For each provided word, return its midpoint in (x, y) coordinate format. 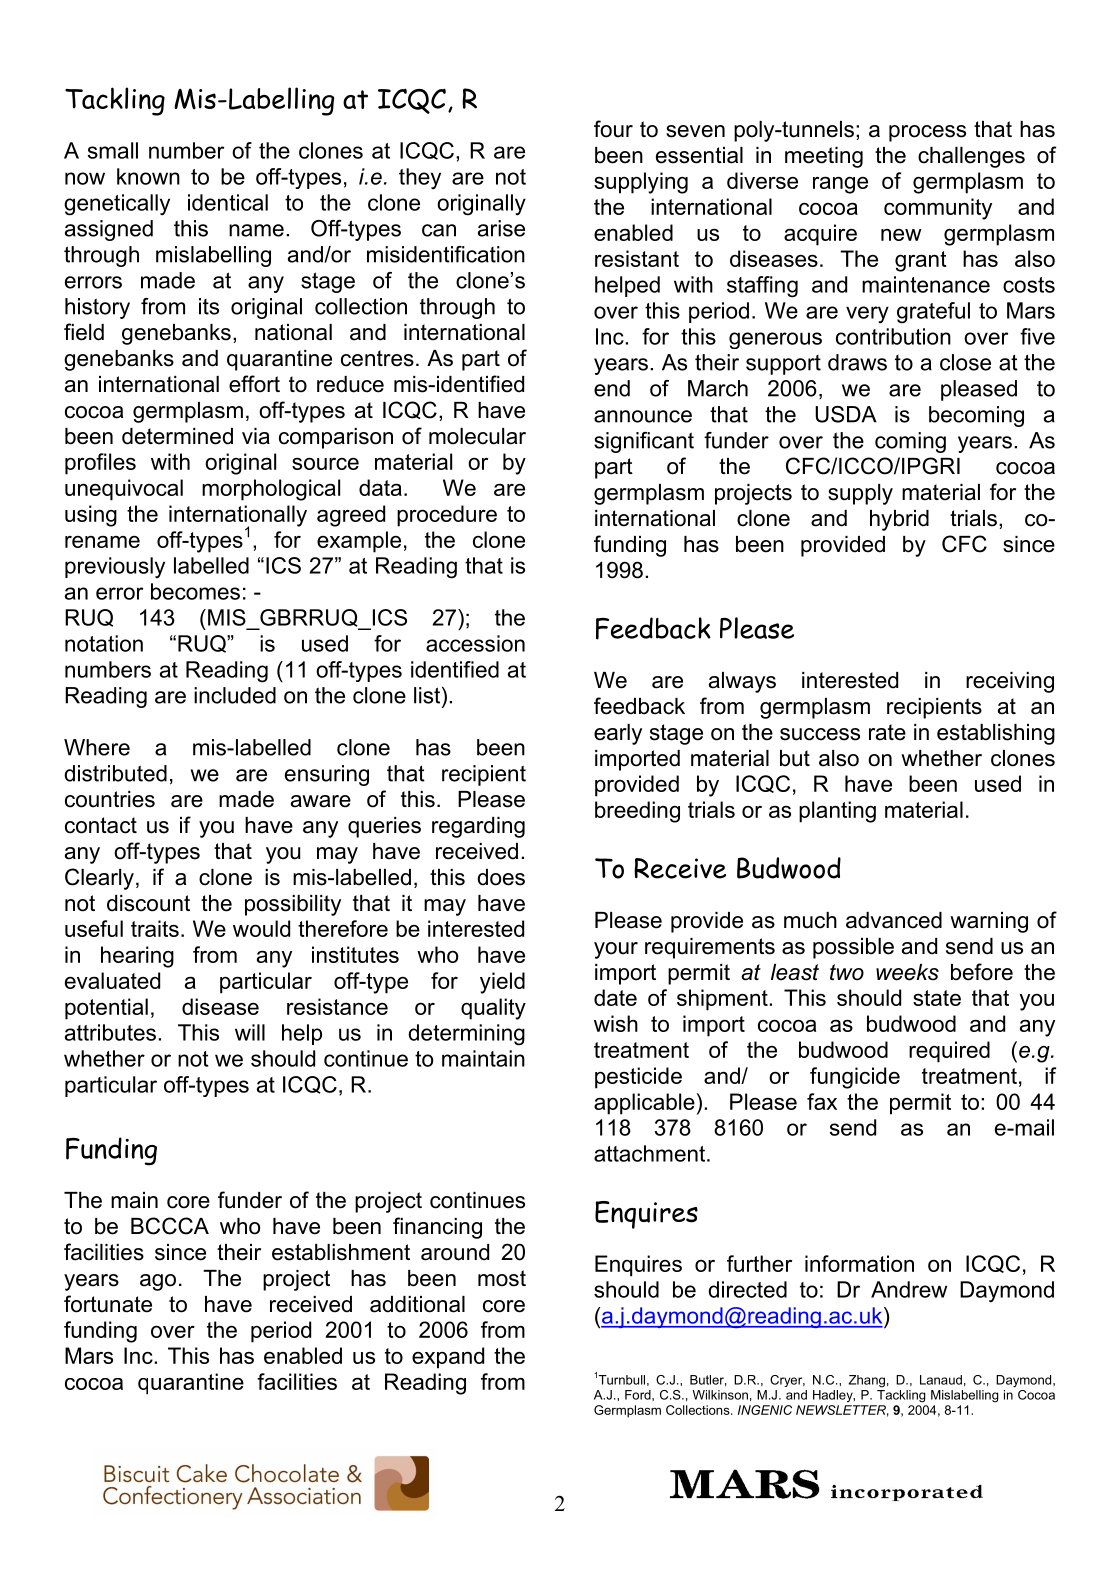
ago (158, 1282)
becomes (195, 591)
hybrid (899, 520)
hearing (137, 957)
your (616, 950)
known (148, 176)
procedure (447, 516)
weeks (907, 972)
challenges (971, 157)
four (613, 129)
